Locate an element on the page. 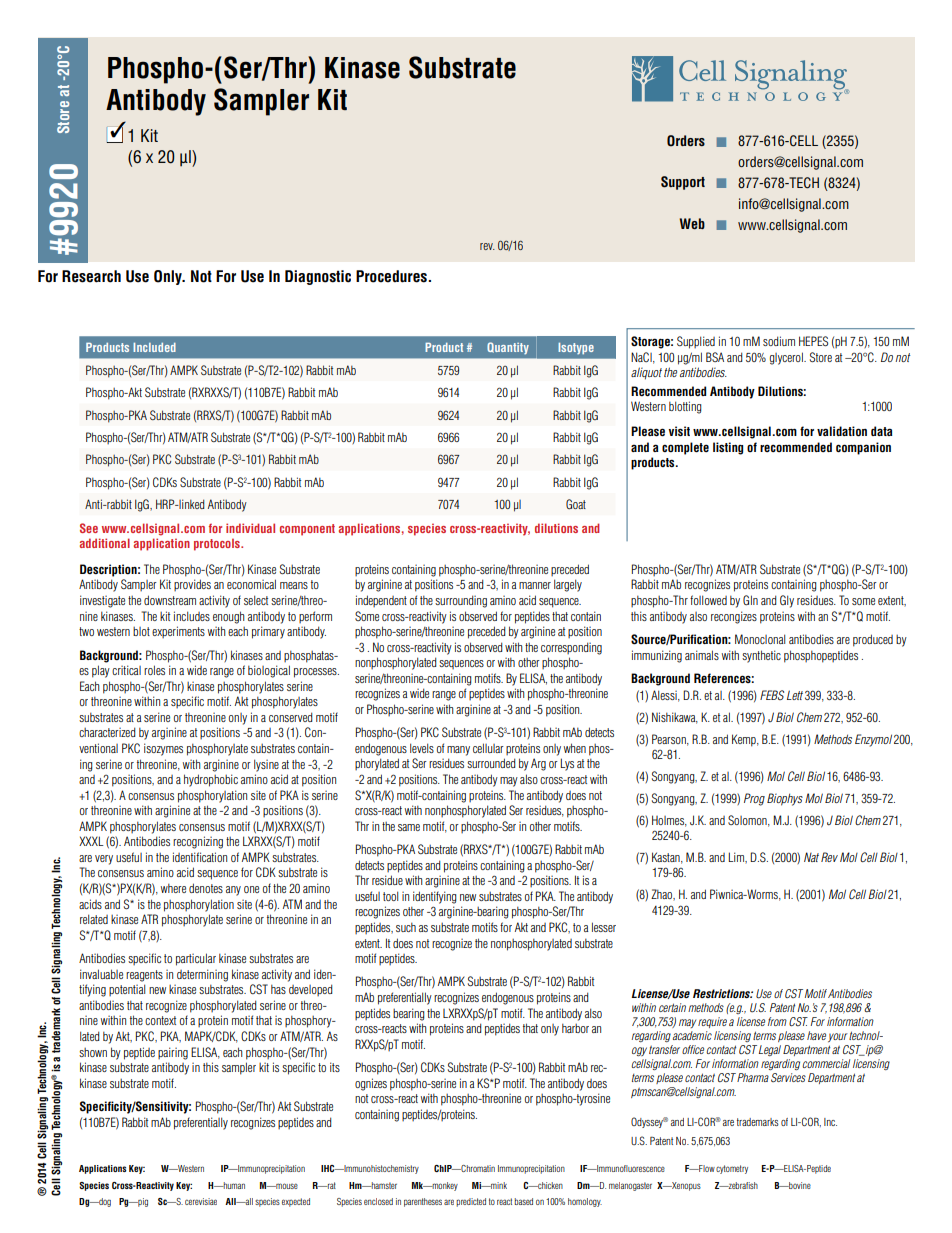 The width and height of the document is (952, 1233). surrounding is located at coordinates (461, 601).
